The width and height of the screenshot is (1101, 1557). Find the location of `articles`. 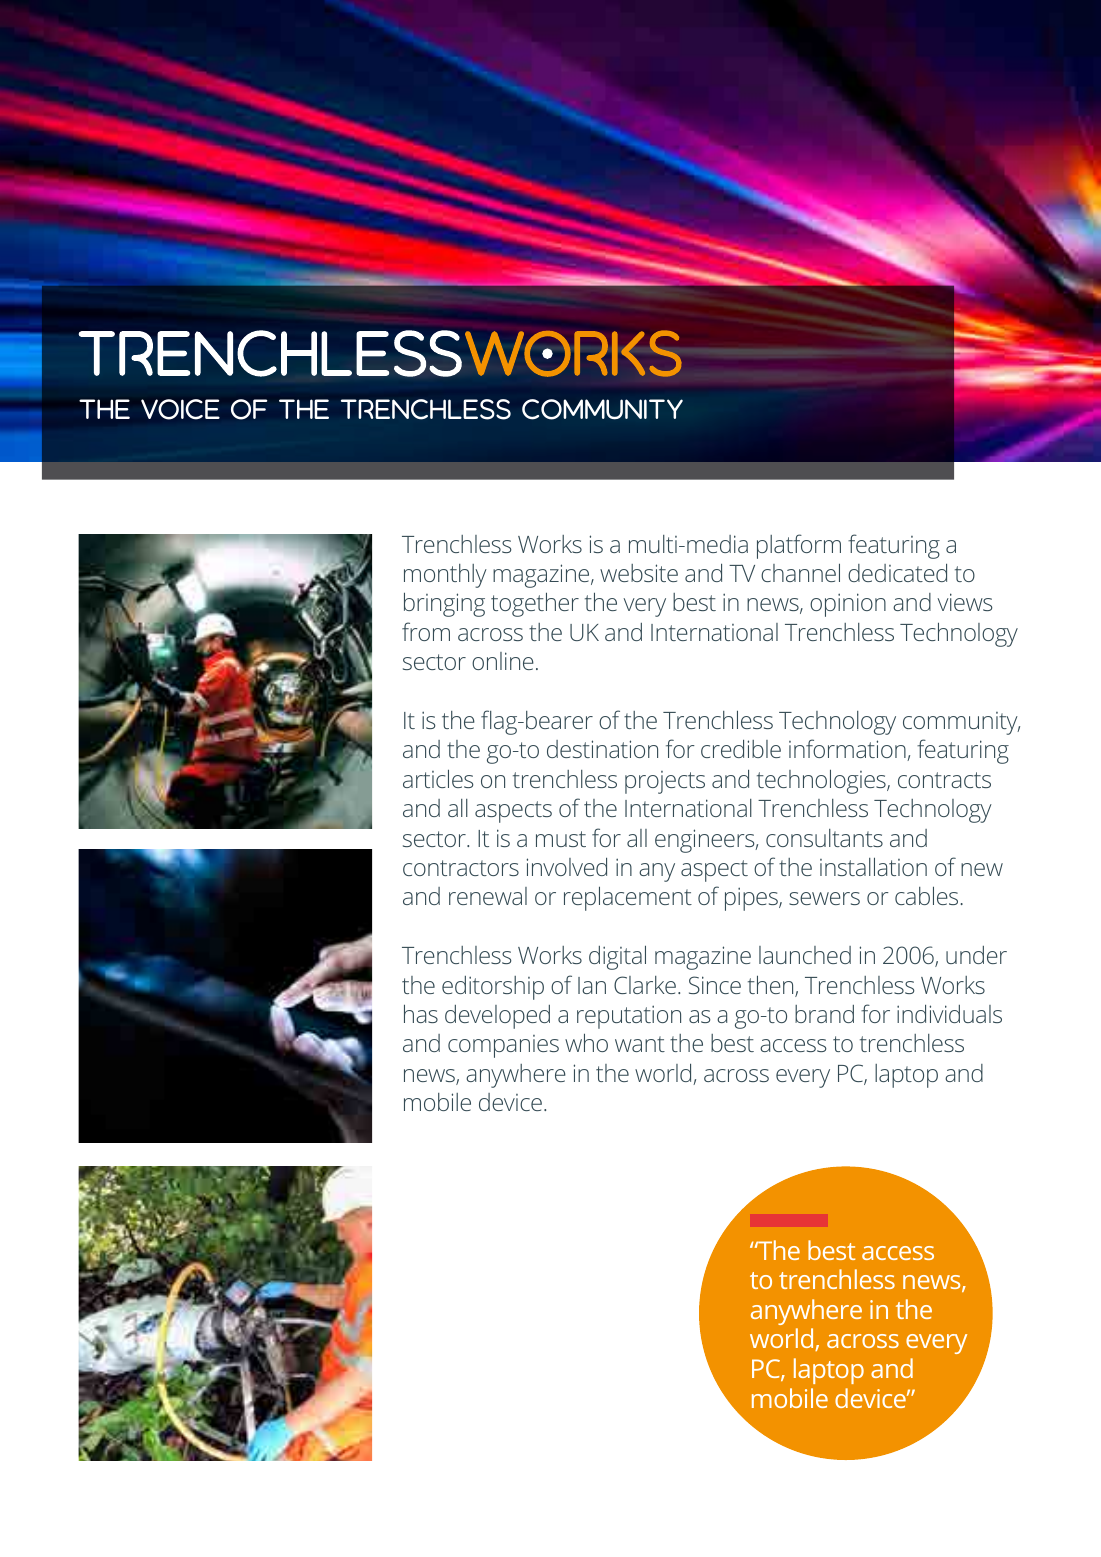

articles is located at coordinates (438, 778).
